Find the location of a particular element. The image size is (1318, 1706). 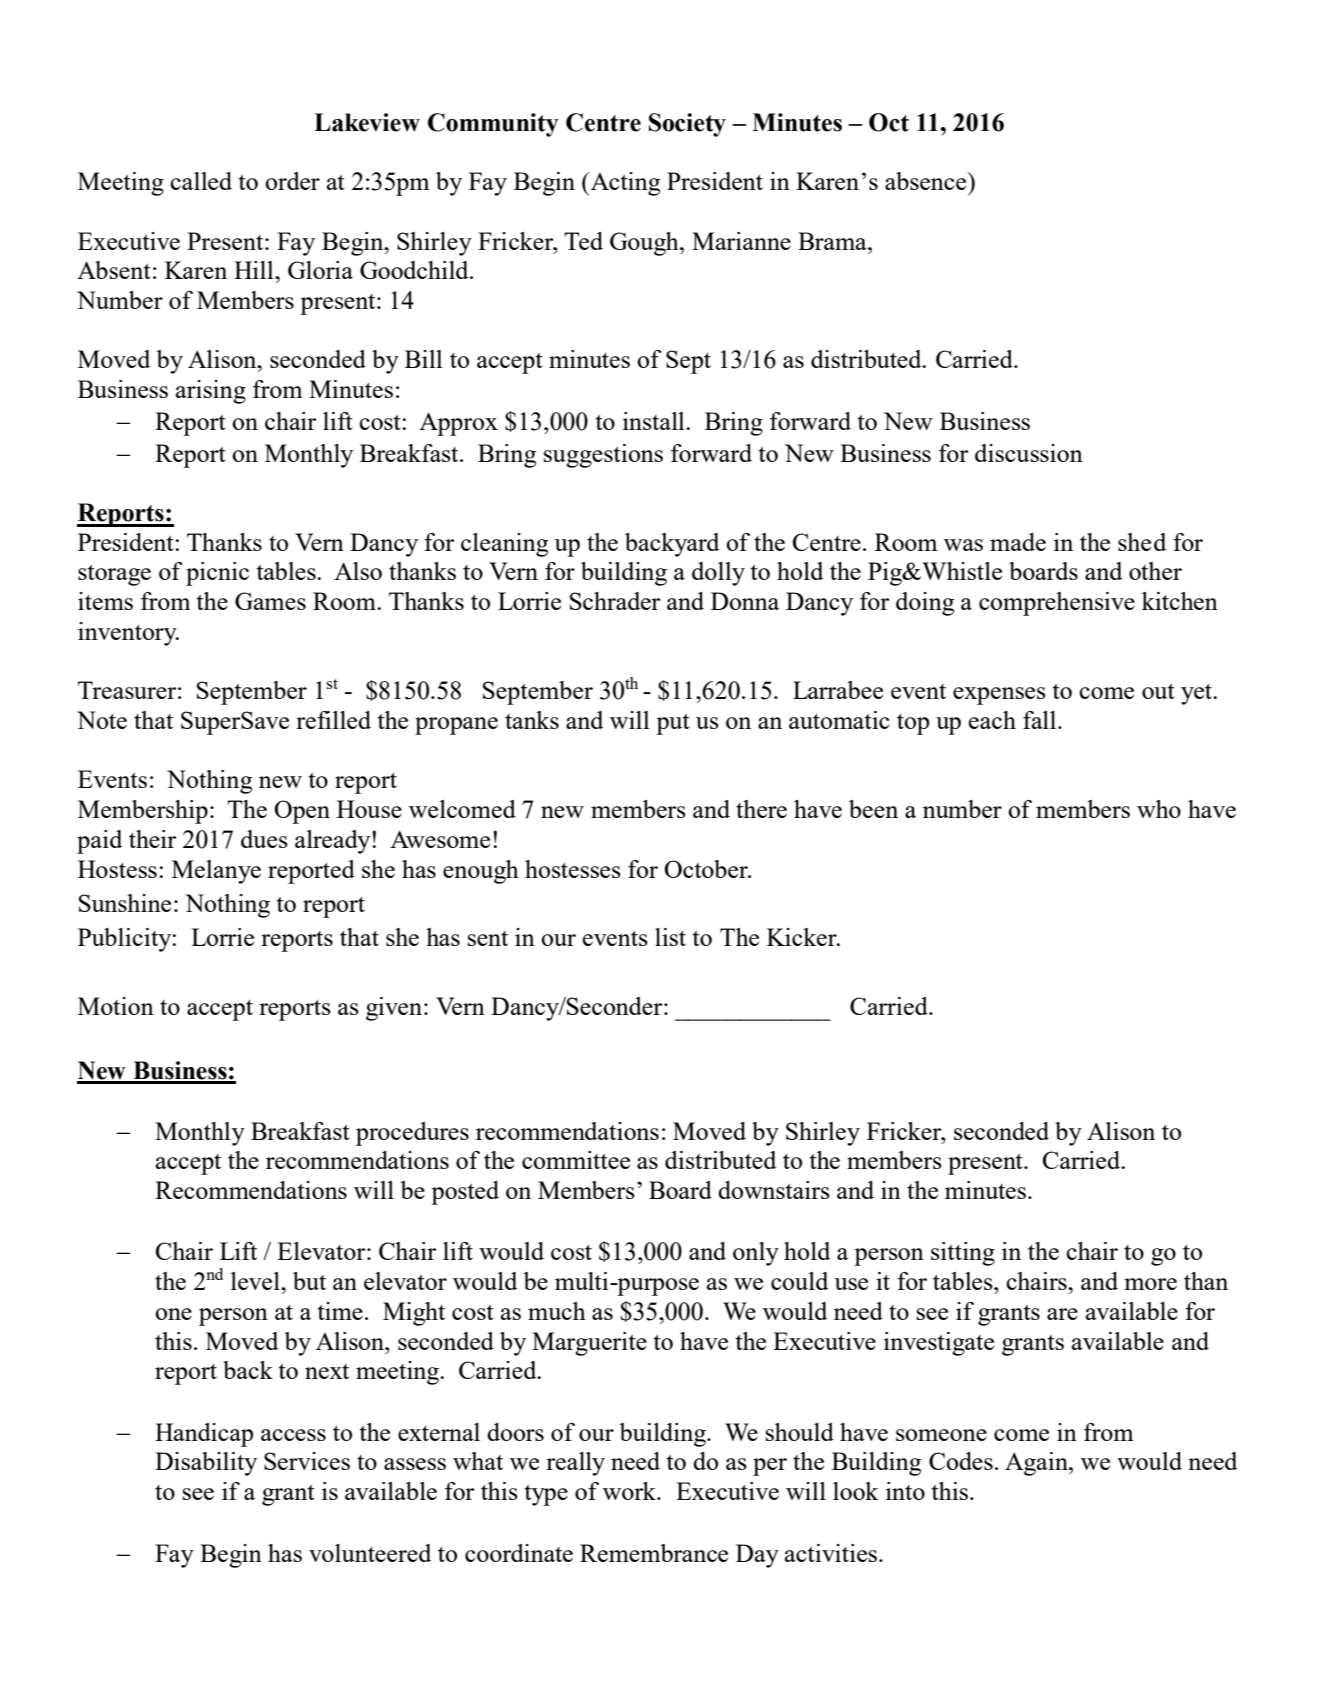

Disability is located at coordinates (206, 1464).
